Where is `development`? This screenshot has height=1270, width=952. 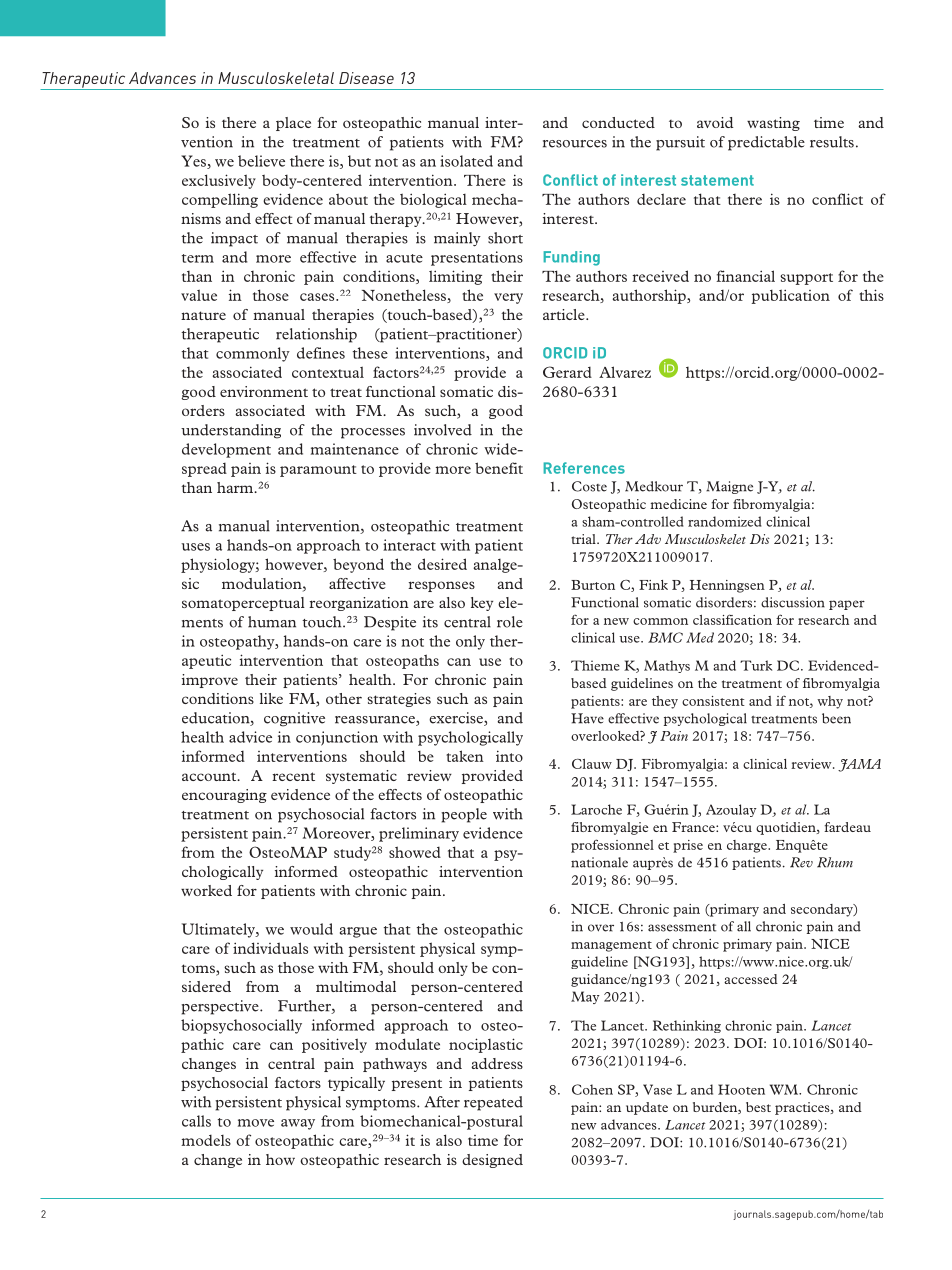 development is located at coordinates (226, 450).
